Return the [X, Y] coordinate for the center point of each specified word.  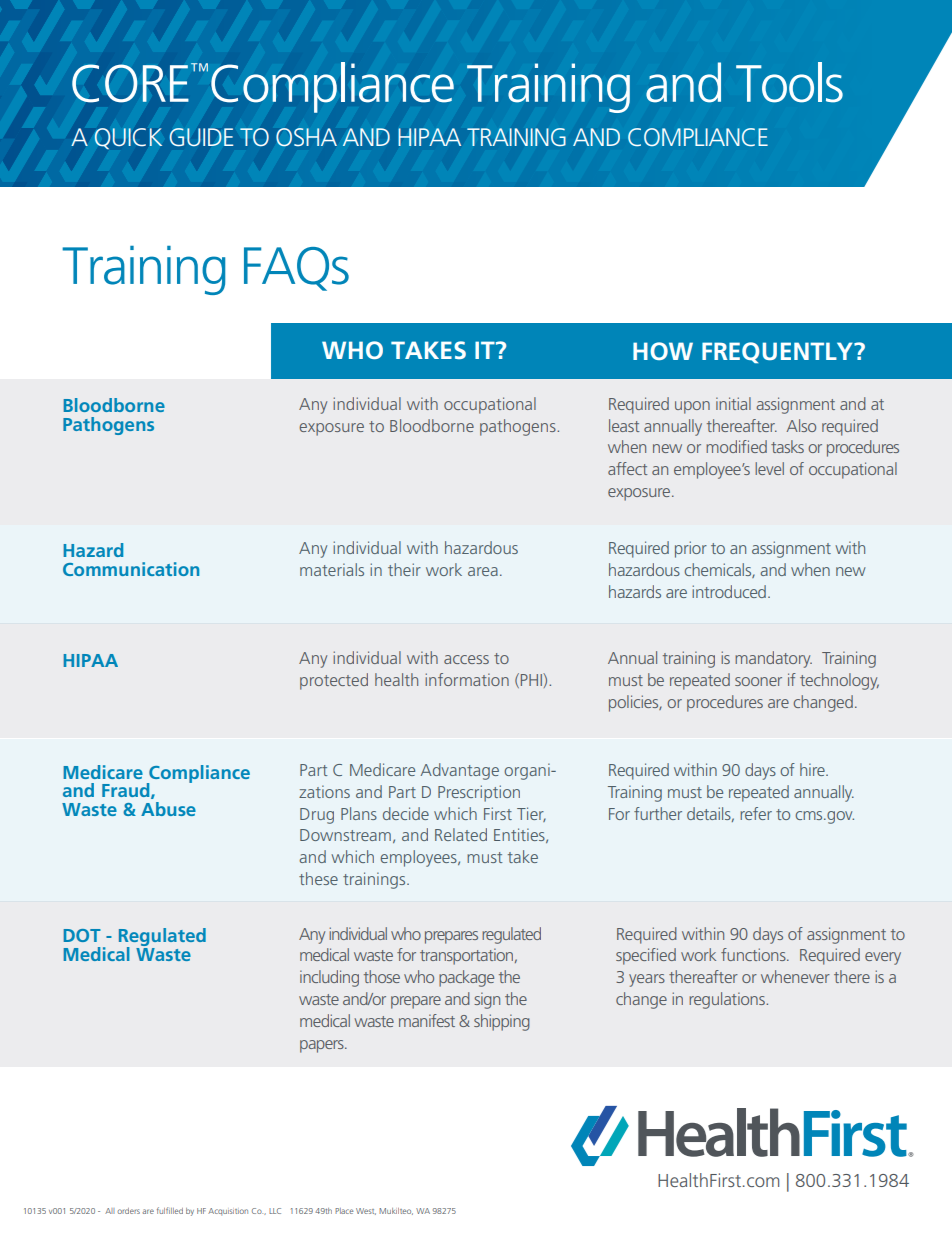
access [466, 659]
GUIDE [201, 137]
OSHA [306, 137]
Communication [131, 569]
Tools [789, 82]
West [366, 1211]
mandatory [773, 659]
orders [128, 1211]
